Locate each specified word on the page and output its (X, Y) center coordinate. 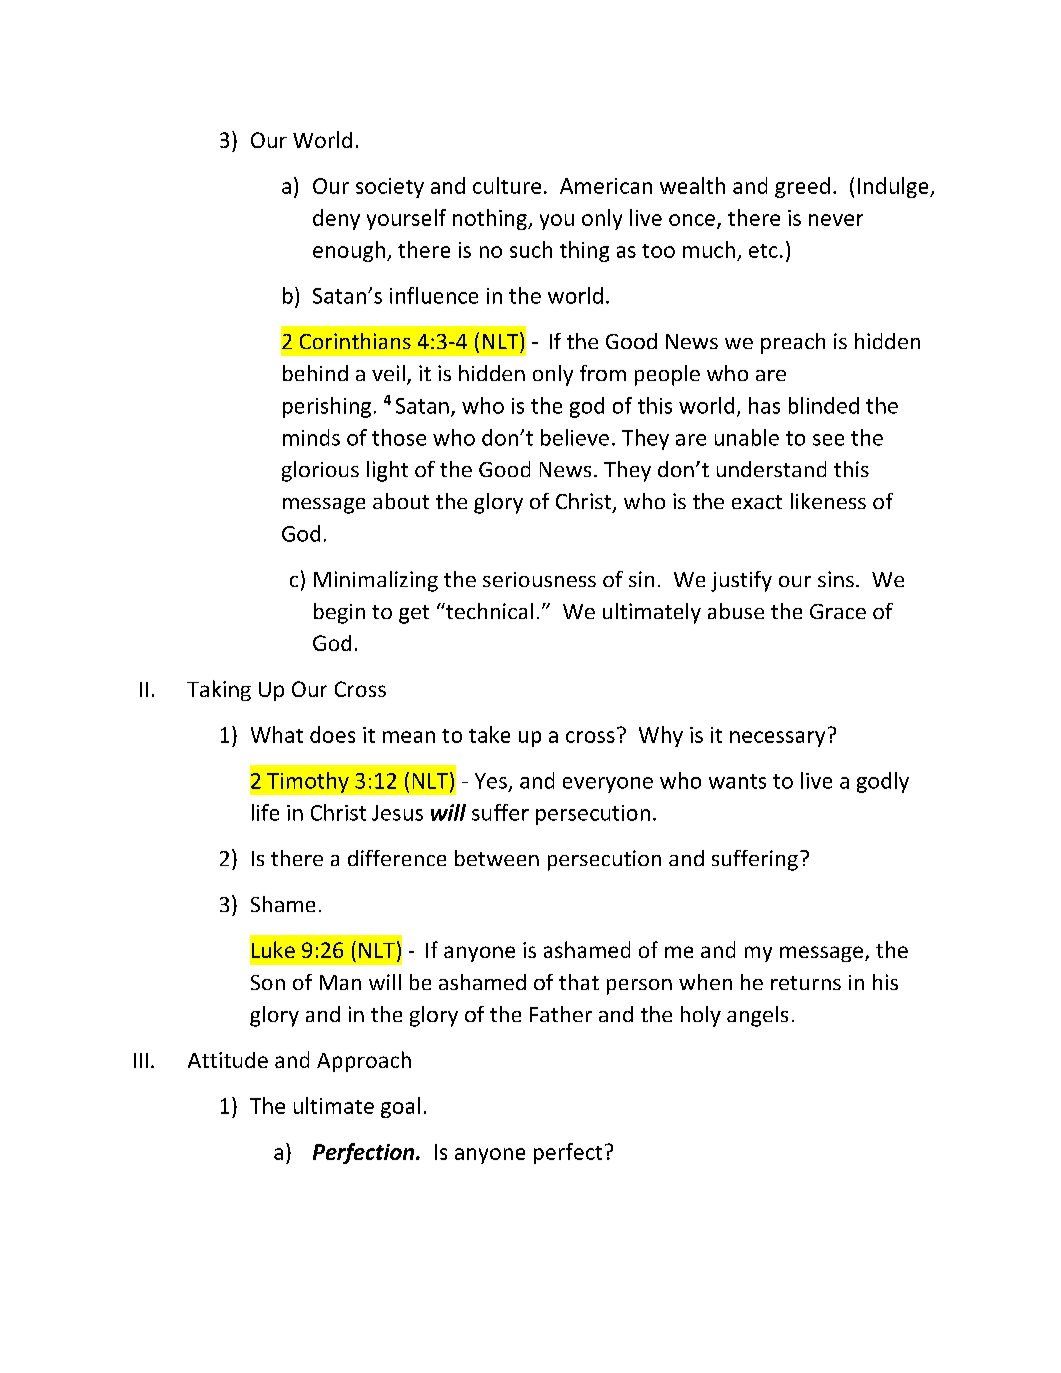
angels (757, 1016)
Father (561, 1014)
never (836, 220)
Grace (838, 611)
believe (575, 437)
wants (737, 781)
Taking (219, 690)
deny (336, 219)
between (497, 858)
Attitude (228, 1060)
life (265, 812)
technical (488, 611)
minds (311, 437)
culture (507, 185)
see (828, 440)
